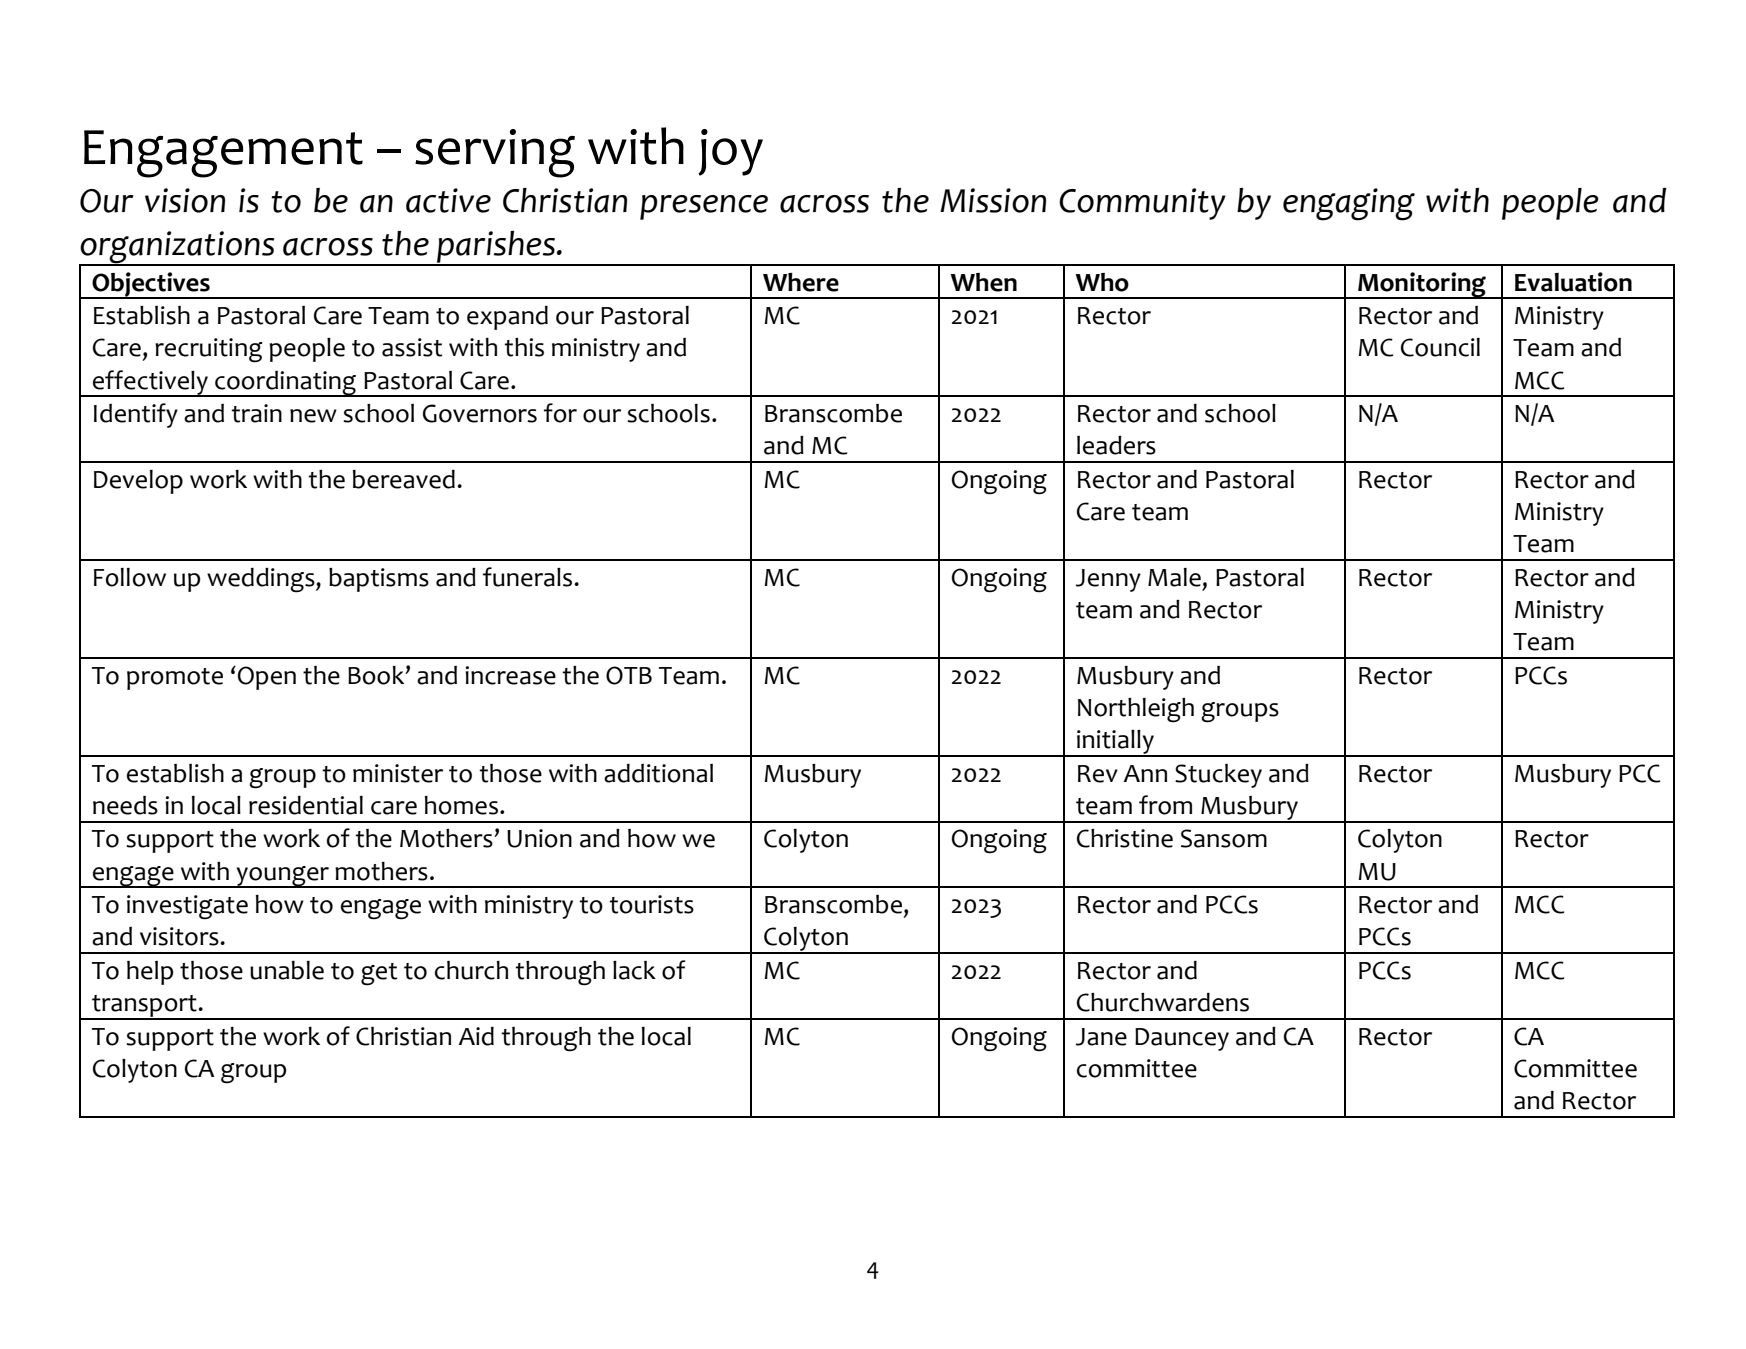 Image resolution: width=1746 pixels, height=1349 pixels. I want to click on vision, so click(185, 200).
